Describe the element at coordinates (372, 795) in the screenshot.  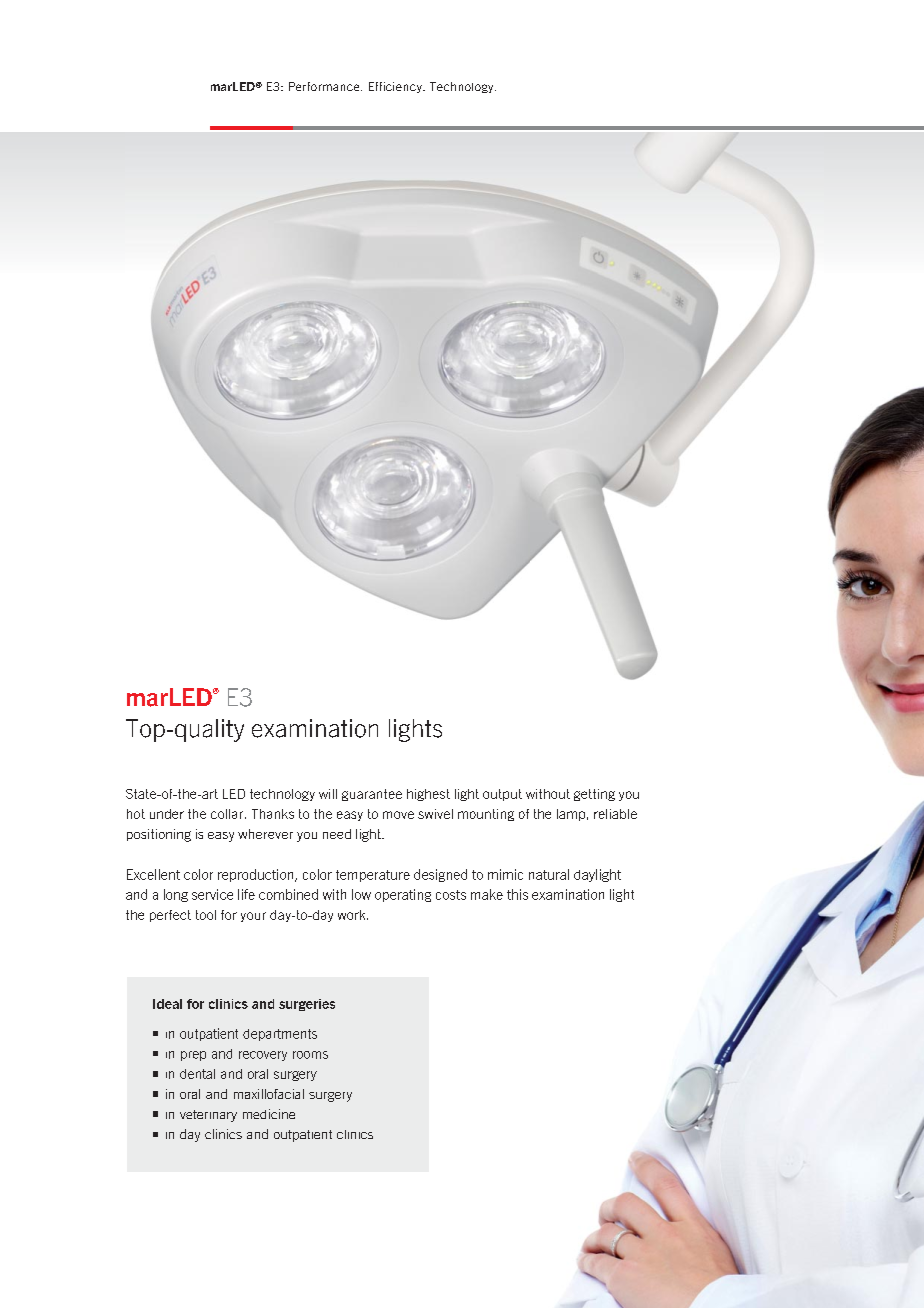
I see `guarantee` at that location.
